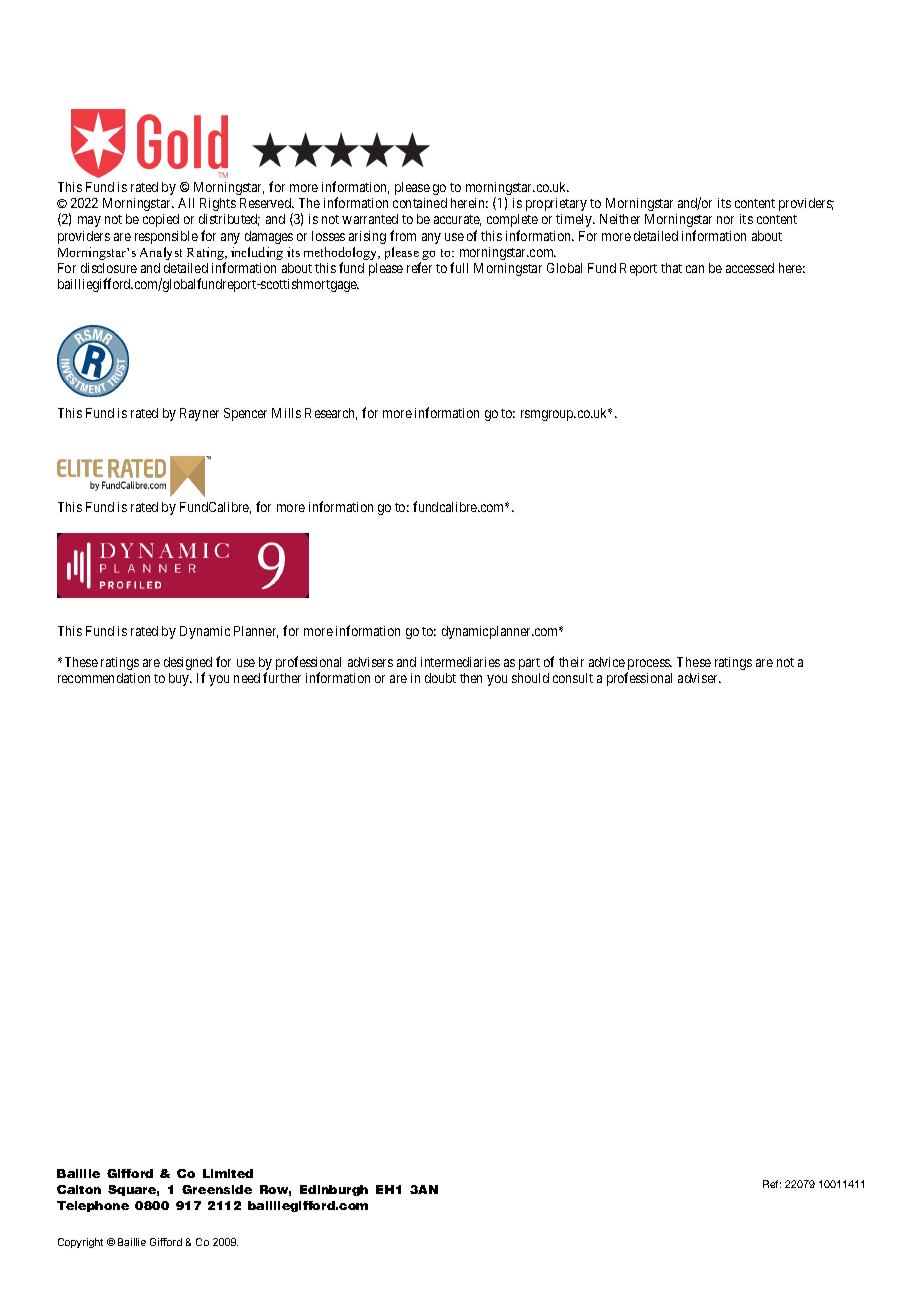 This screenshot has height=1308, width=924. I want to click on doubt, so click(440, 678).
